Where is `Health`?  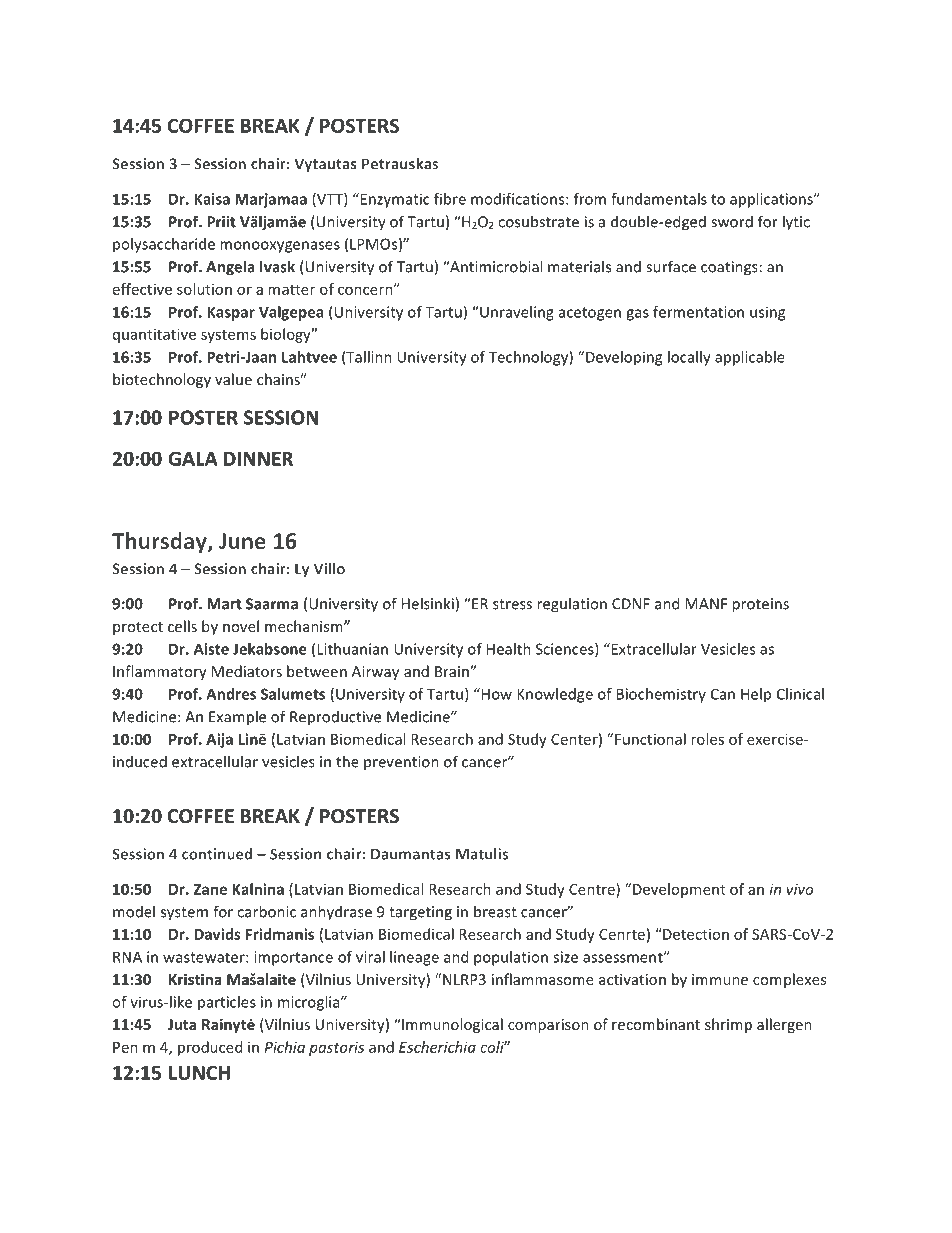 Health is located at coordinates (509, 649).
